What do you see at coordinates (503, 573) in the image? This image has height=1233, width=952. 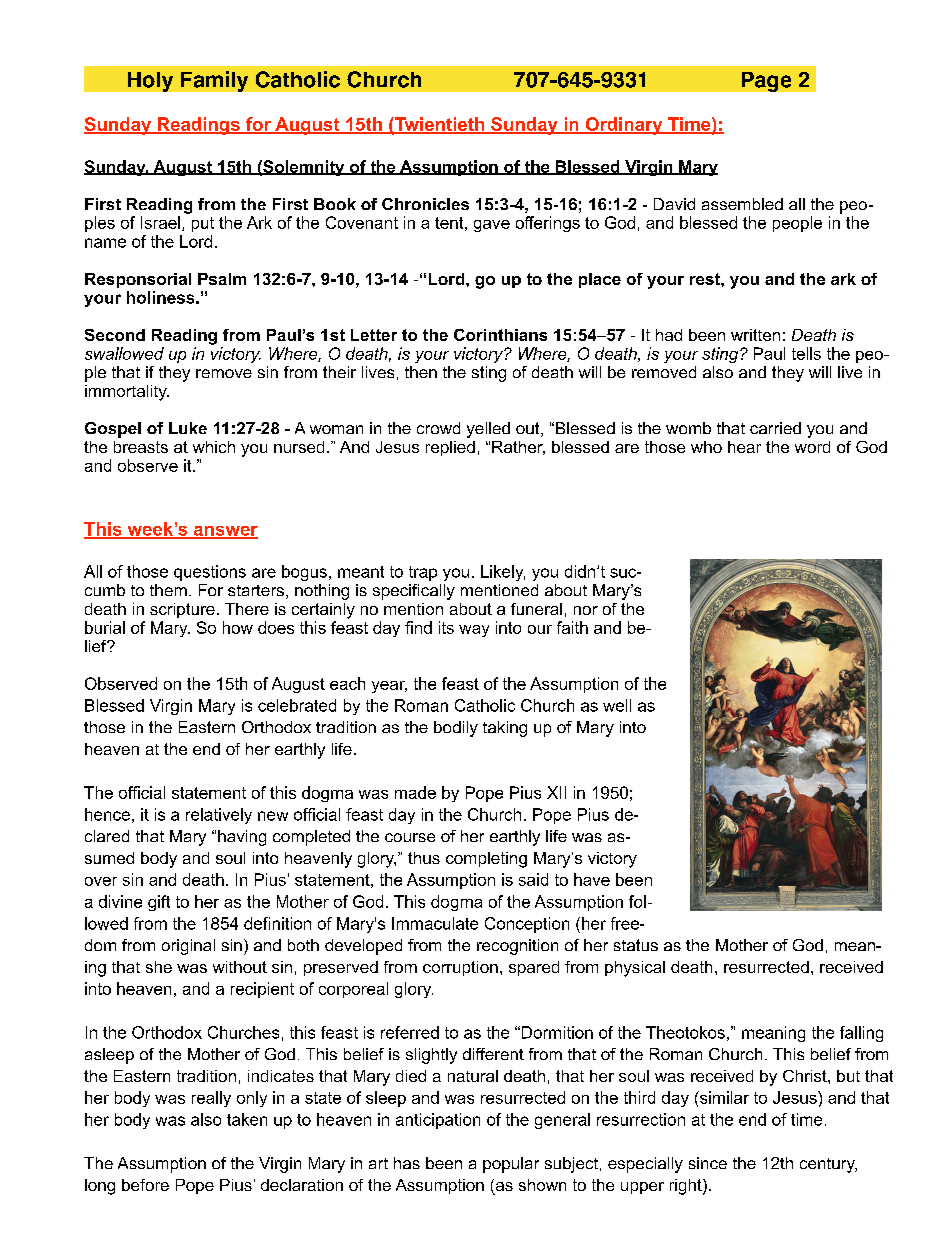 I see `Likely` at bounding box center [503, 573].
